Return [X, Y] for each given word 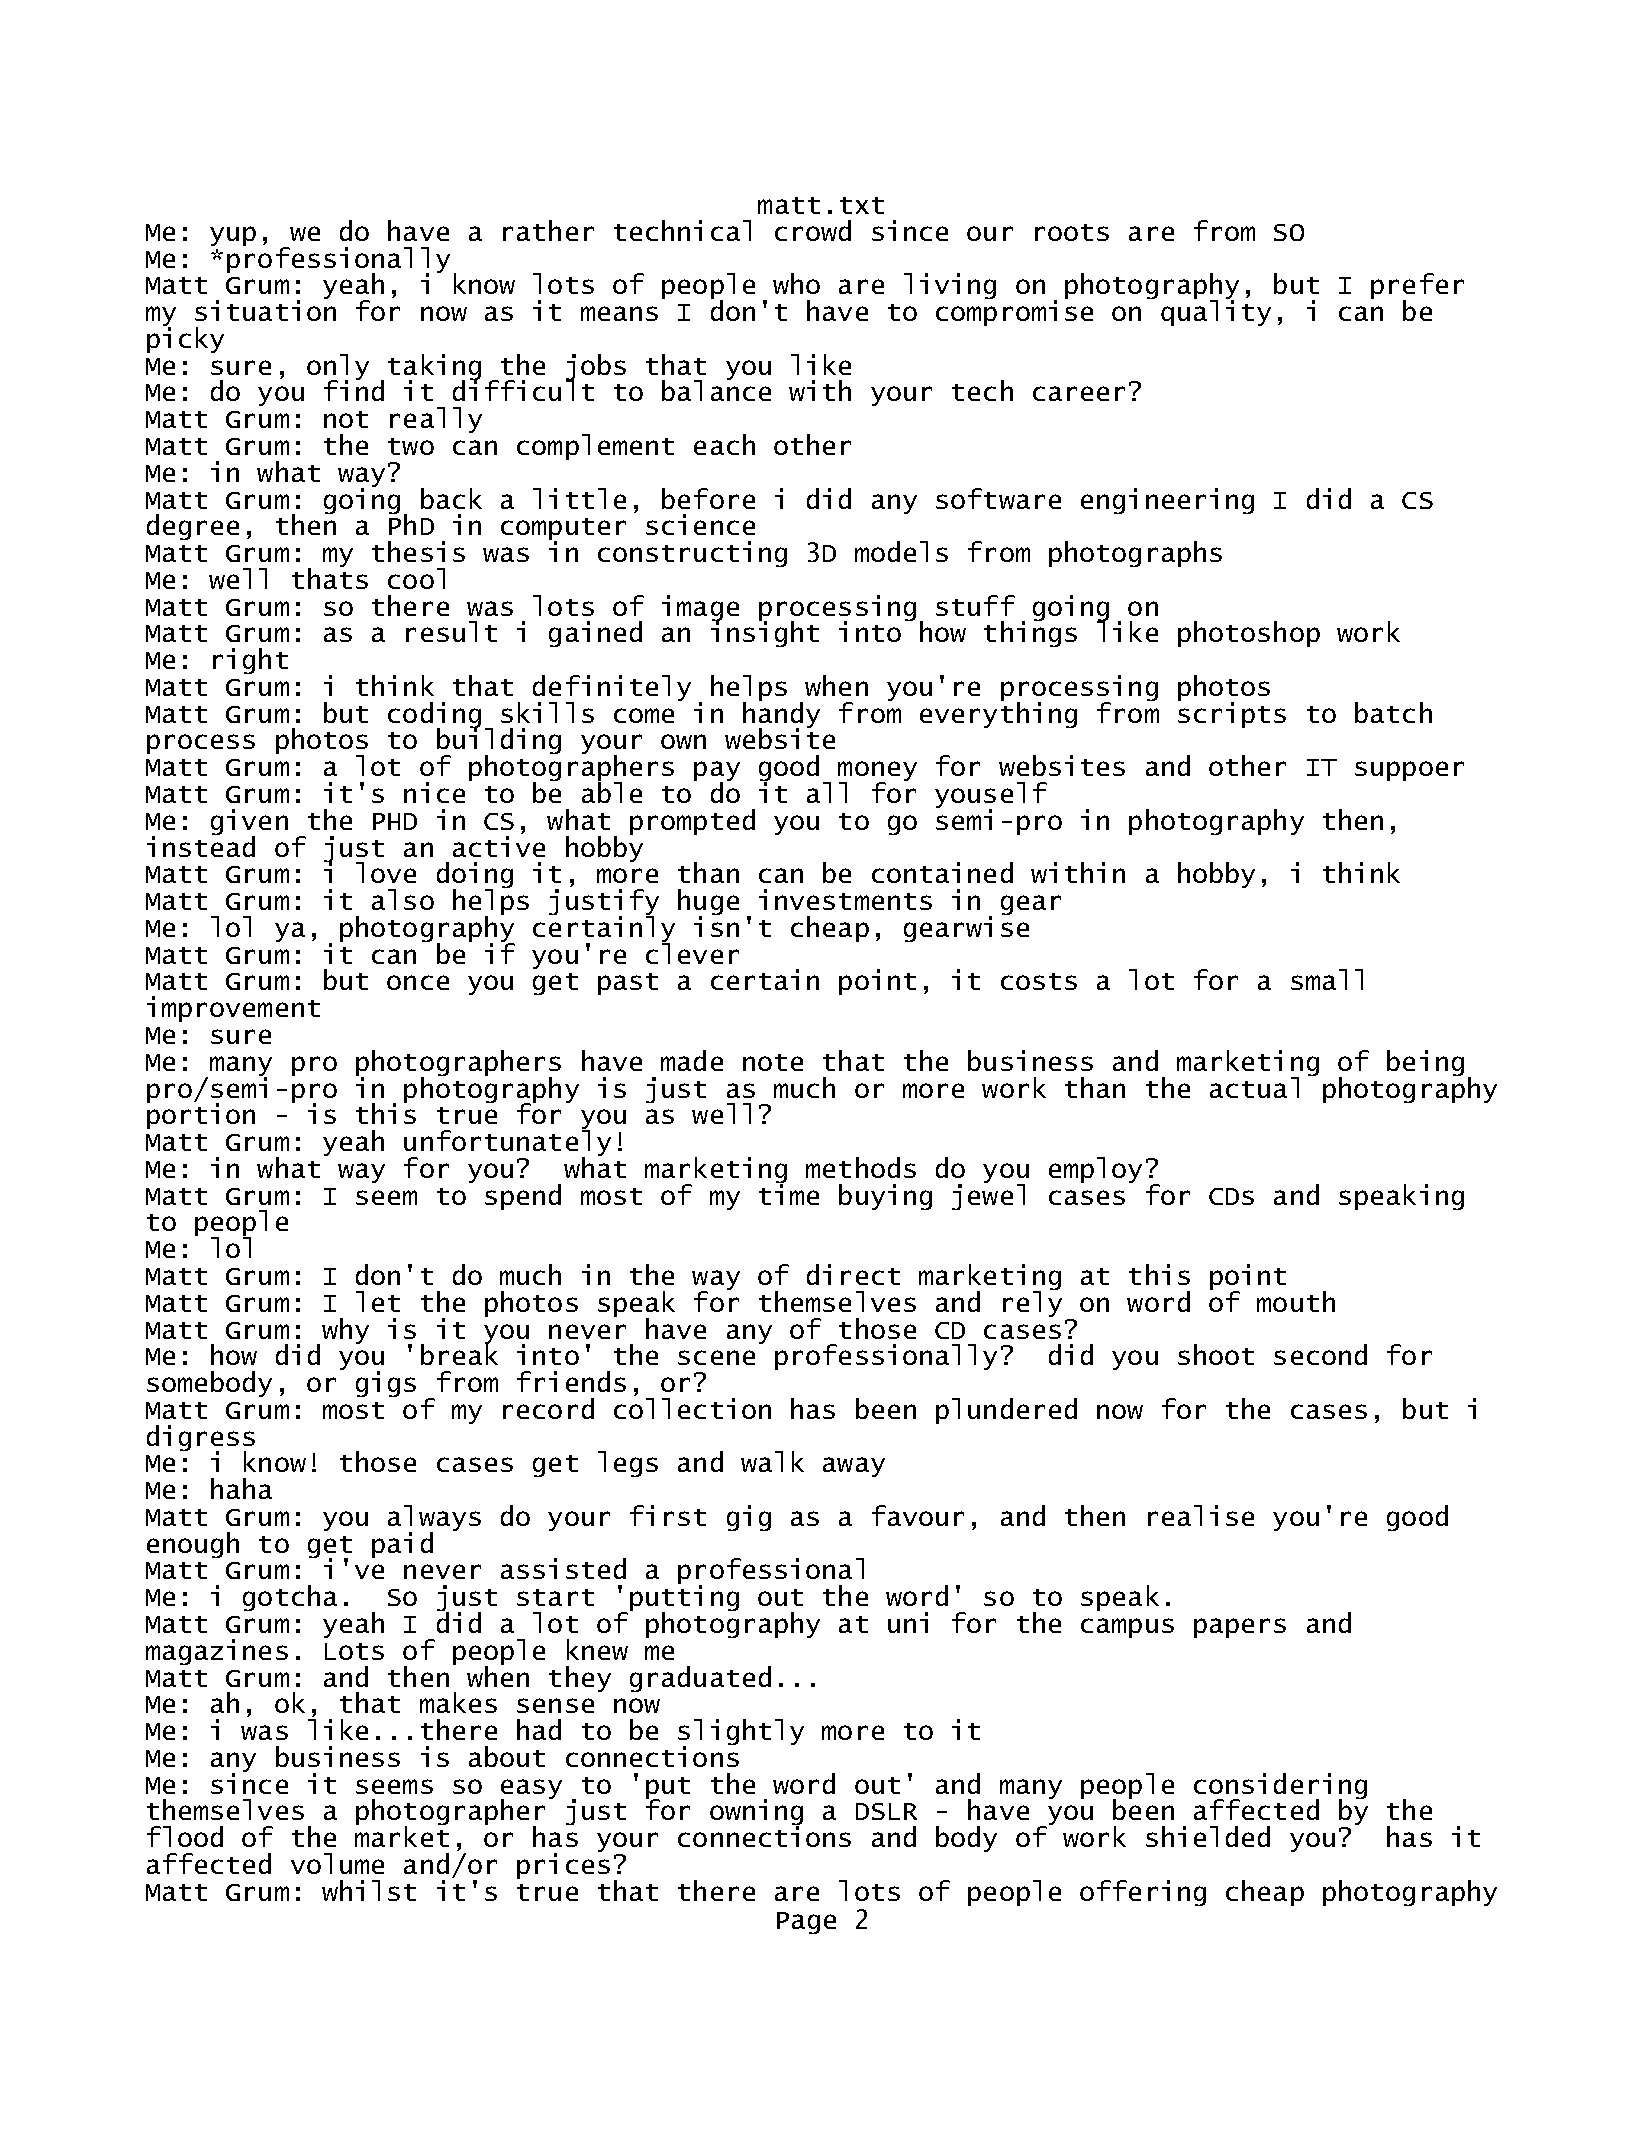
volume [337, 1863]
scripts [1232, 714]
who [796, 283]
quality [1216, 312]
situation [265, 309]
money [877, 772]
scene [716, 1357]
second [1320, 1354]
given [249, 823]
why [345, 1331]
